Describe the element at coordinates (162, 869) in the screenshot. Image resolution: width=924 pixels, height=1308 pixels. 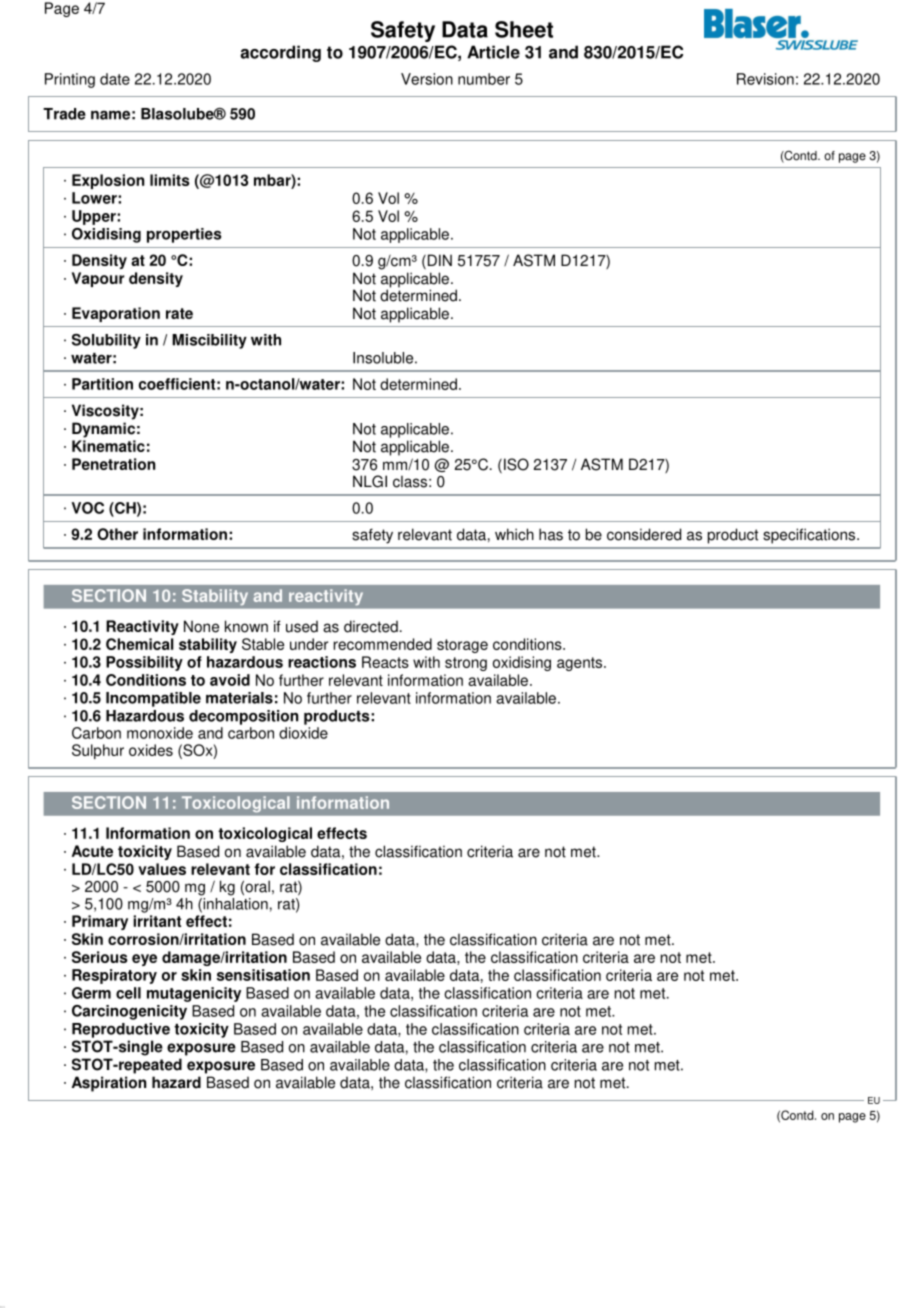
I see `values` at that location.
